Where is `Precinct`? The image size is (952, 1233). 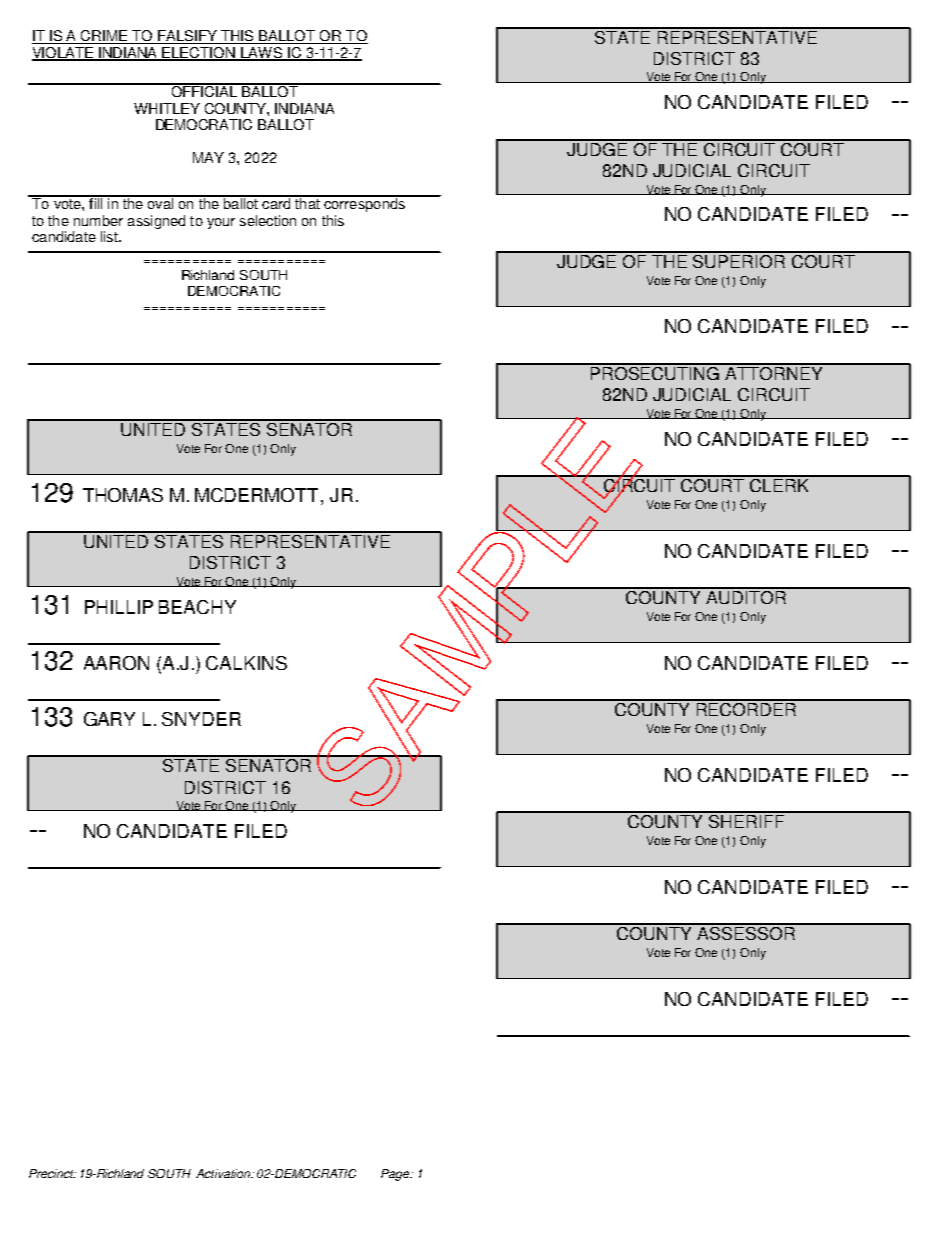 Precinct is located at coordinates (52, 1173).
